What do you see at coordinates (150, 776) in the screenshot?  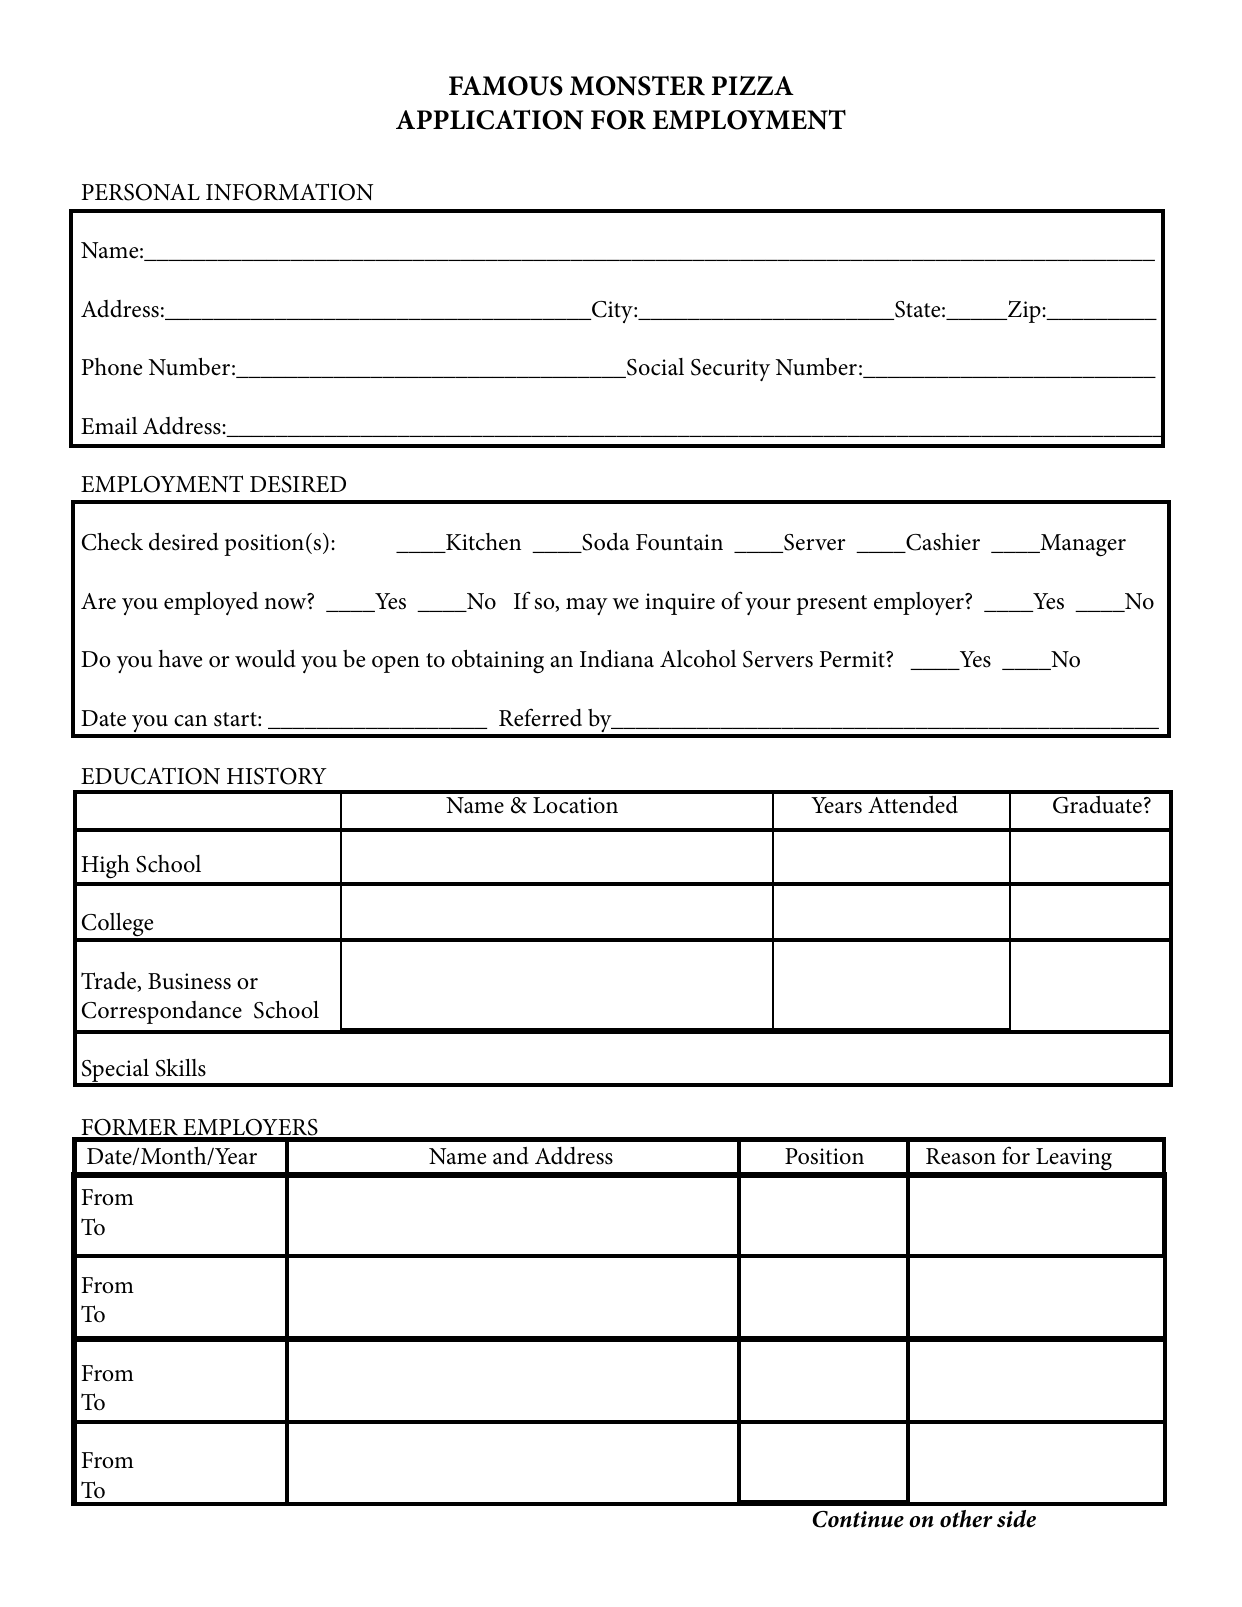 I see `EDUCATION` at bounding box center [150, 776].
